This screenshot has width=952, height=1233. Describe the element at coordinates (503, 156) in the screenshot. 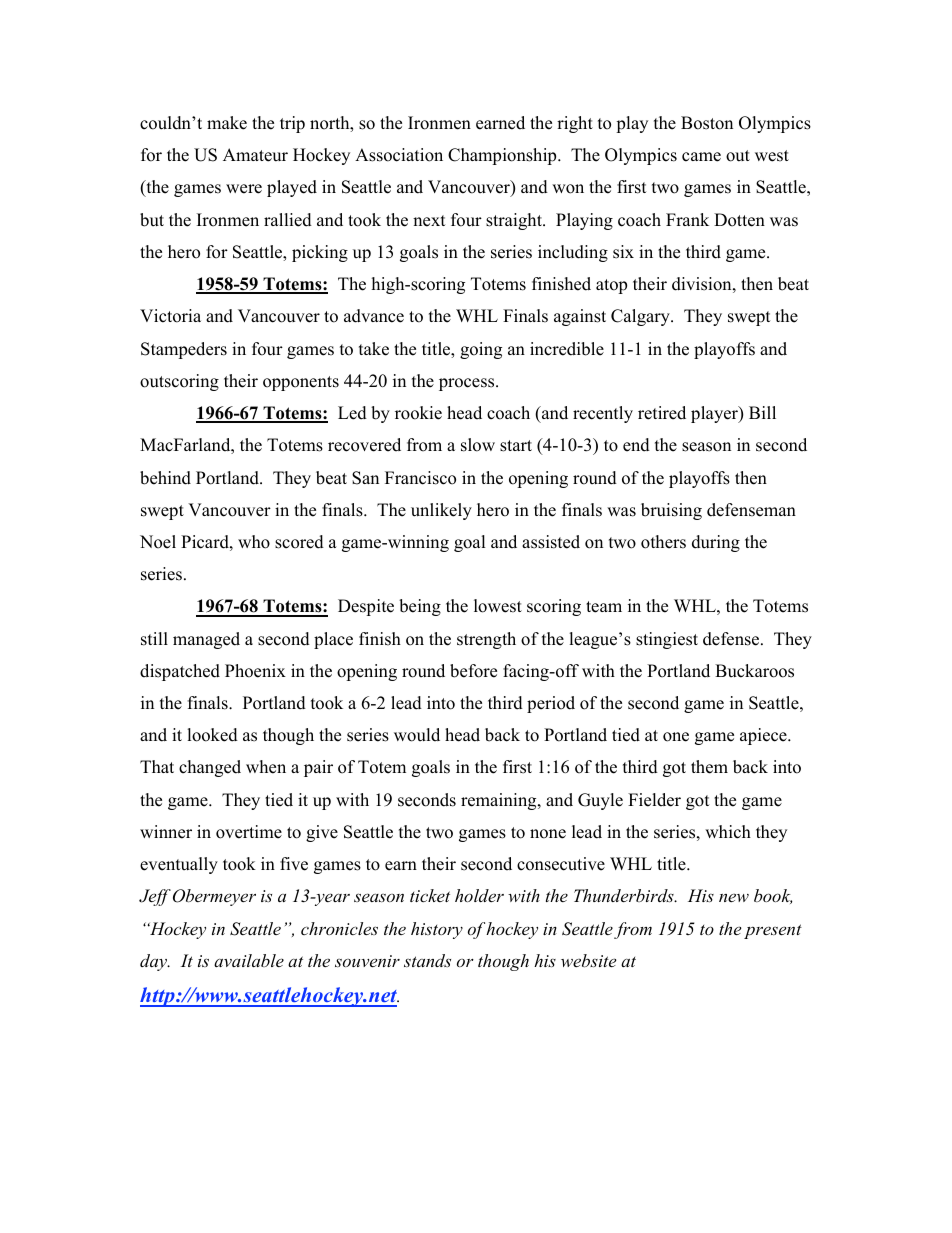

I see `Championship` at that location.
